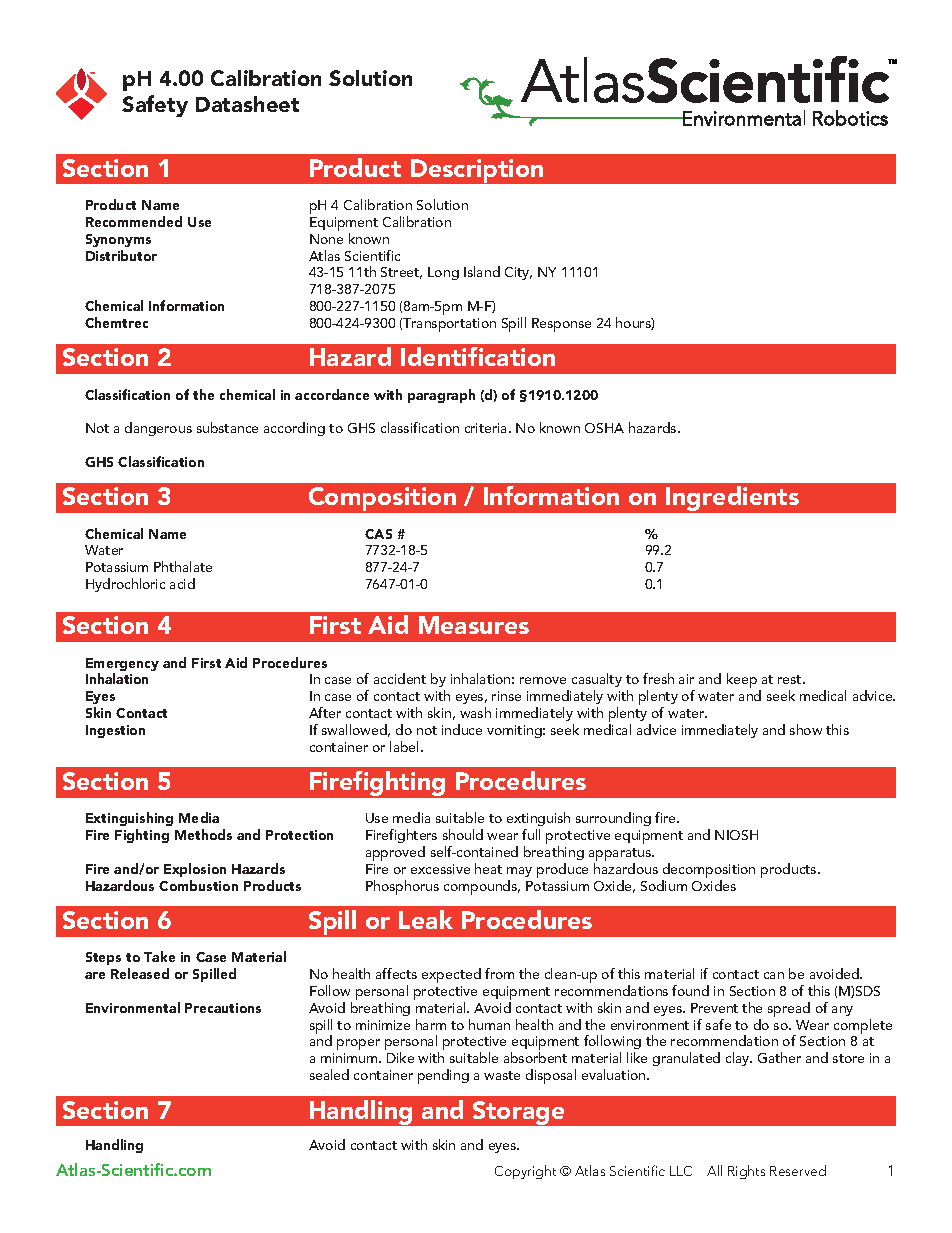 Image resolution: width=952 pixels, height=1233 pixels. I want to click on Datasheet, so click(247, 104).
